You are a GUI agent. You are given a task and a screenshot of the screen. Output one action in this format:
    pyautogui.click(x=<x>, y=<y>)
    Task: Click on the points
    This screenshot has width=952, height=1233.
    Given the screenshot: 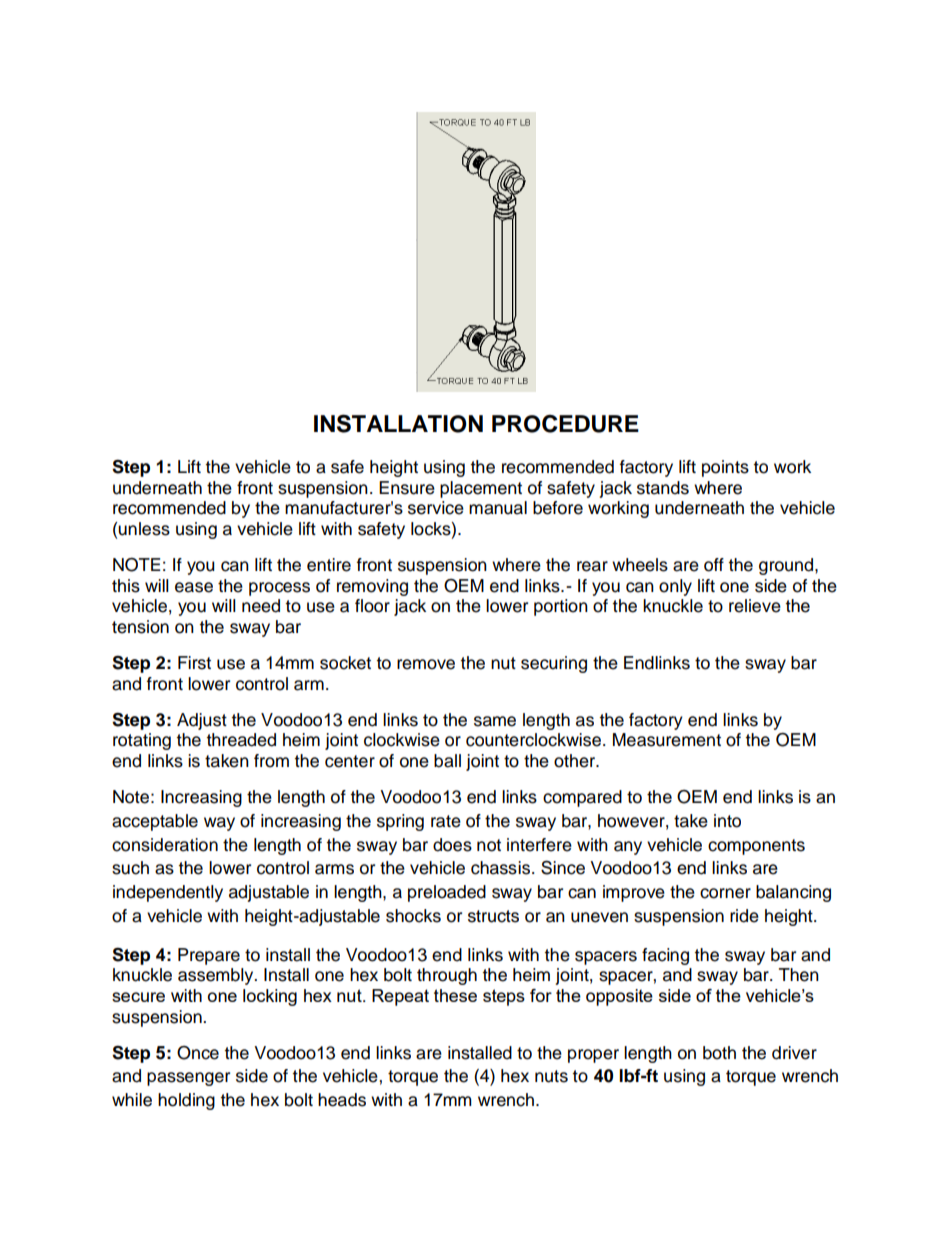 What is the action you would take?
    pyautogui.click(x=725, y=468)
